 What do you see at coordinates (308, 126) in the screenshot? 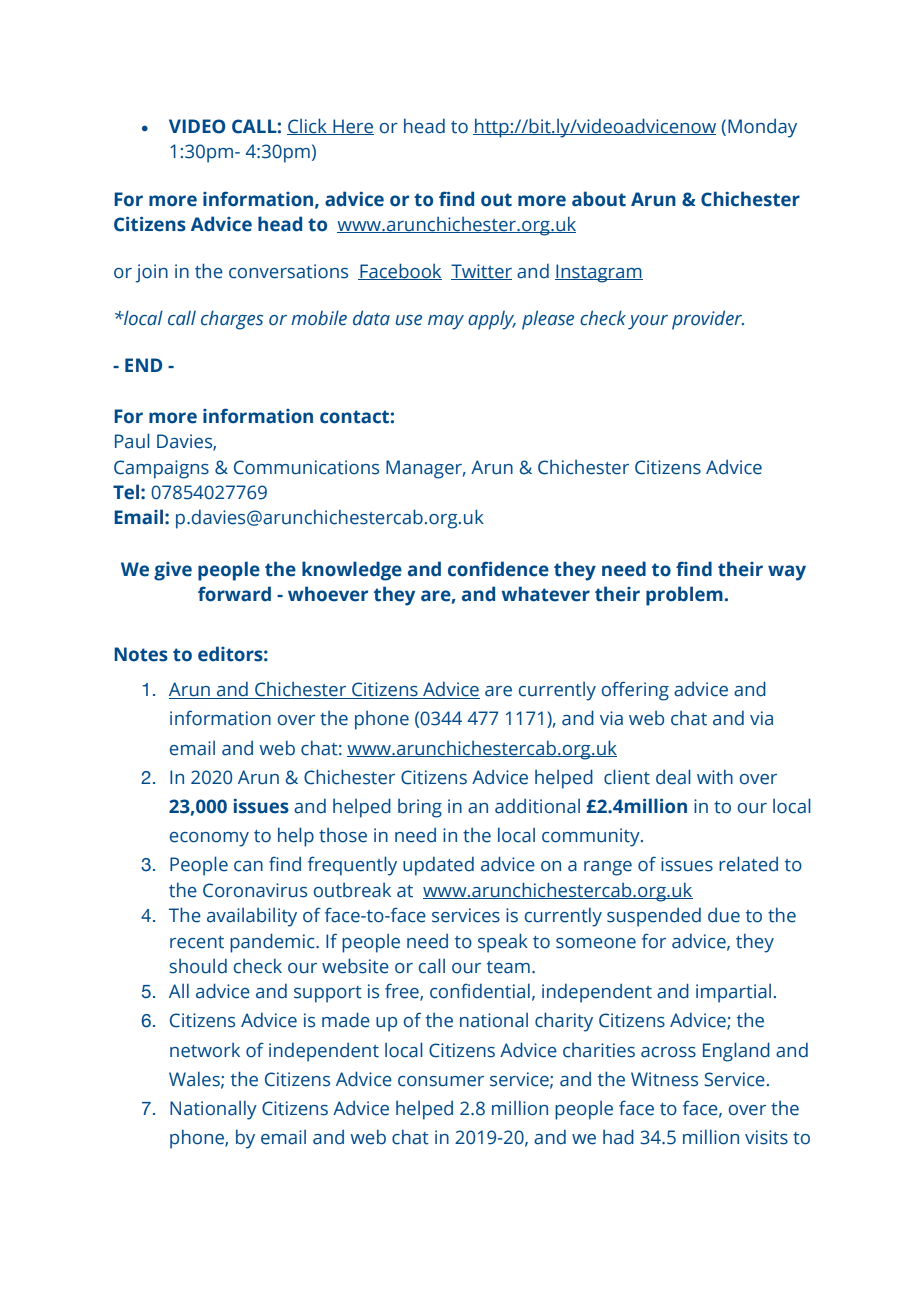
I see `Click` at bounding box center [308, 126].
